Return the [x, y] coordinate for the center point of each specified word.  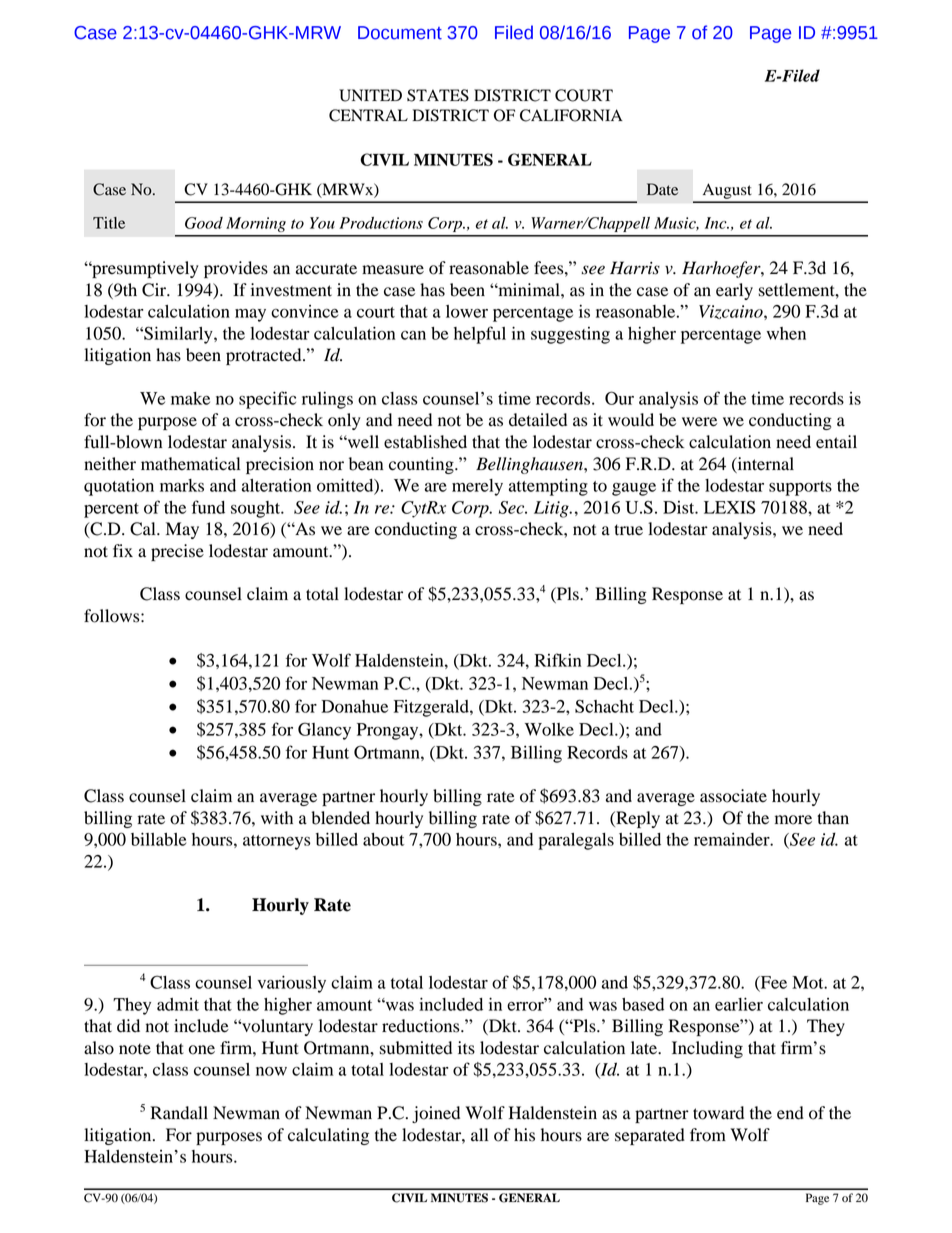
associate [733, 796]
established [425, 442]
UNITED [370, 95]
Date [662, 189]
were [699, 422]
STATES [438, 95]
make [190, 398]
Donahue [354, 706]
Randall [179, 1113]
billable [158, 839]
